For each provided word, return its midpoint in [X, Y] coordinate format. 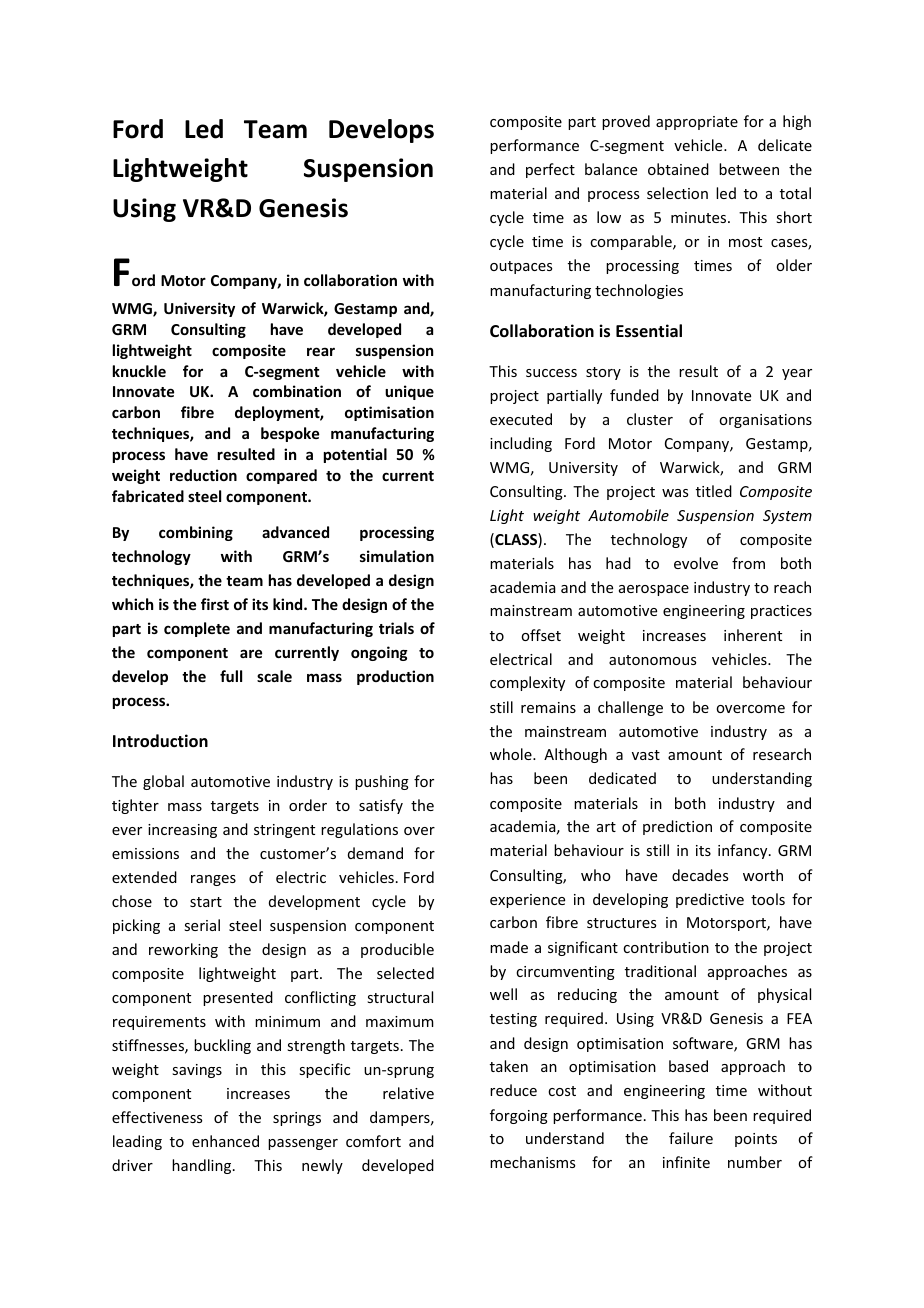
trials [396, 628]
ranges [213, 880]
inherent [753, 635]
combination [297, 391]
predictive [710, 900]
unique [409, 392]
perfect [550, 170]
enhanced [225, 1141]
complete [197, 629]
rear [321, 351]
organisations [765, 421]
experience [527, 901]
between [749, 169]
